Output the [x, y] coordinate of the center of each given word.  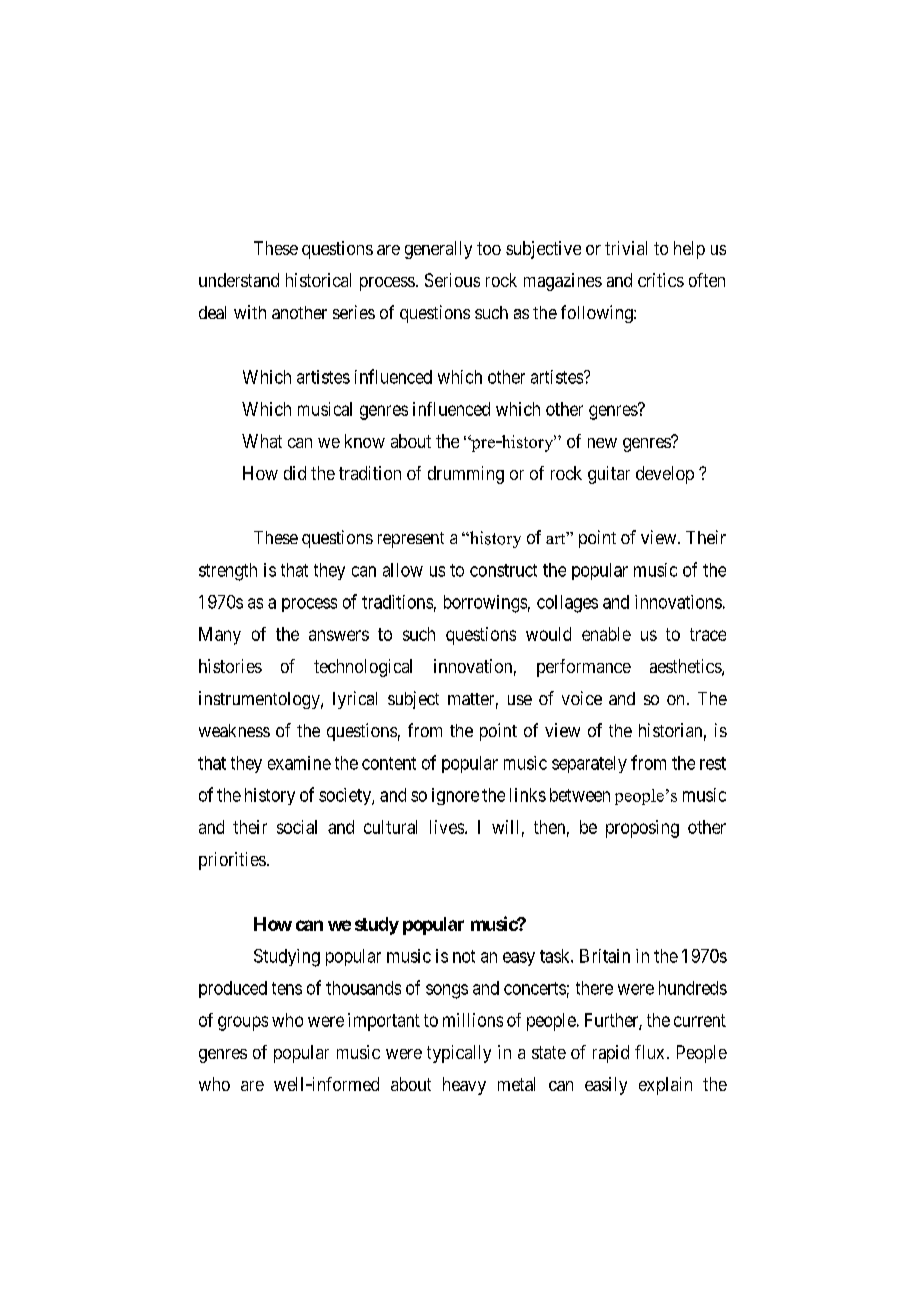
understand [239, 280]
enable [606, 634]
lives [447, 827]
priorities [232, 861]
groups [243, 1023]
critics [661, 280]
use [520, 700]
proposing [642, 829]
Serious [452, 280]
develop [665, 475]
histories [230, 666]
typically [459, 1054]
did [295, 473]
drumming [466, 475]
